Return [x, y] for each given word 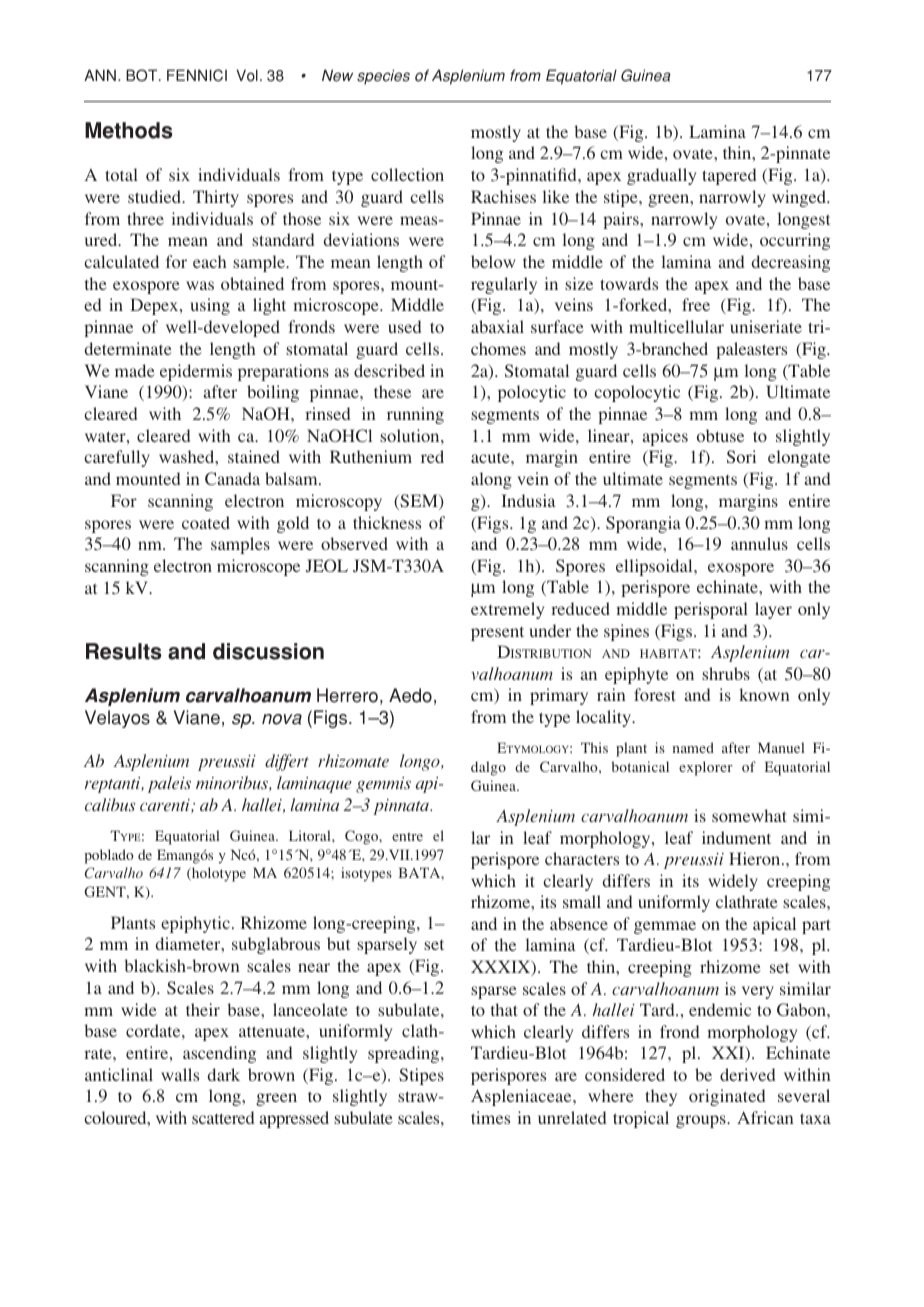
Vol [247, 75]
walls [180, 1074]
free [696, 304]
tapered [729, 176]
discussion [268, 651]
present [497, 634]
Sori [741, 456]
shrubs [726, 673]
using [210, 306]
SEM [419, 502]
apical [774, 925]
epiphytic [195, 924]
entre [407, 836]
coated [206, 522]
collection [407, 174]
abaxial [497, 326]
